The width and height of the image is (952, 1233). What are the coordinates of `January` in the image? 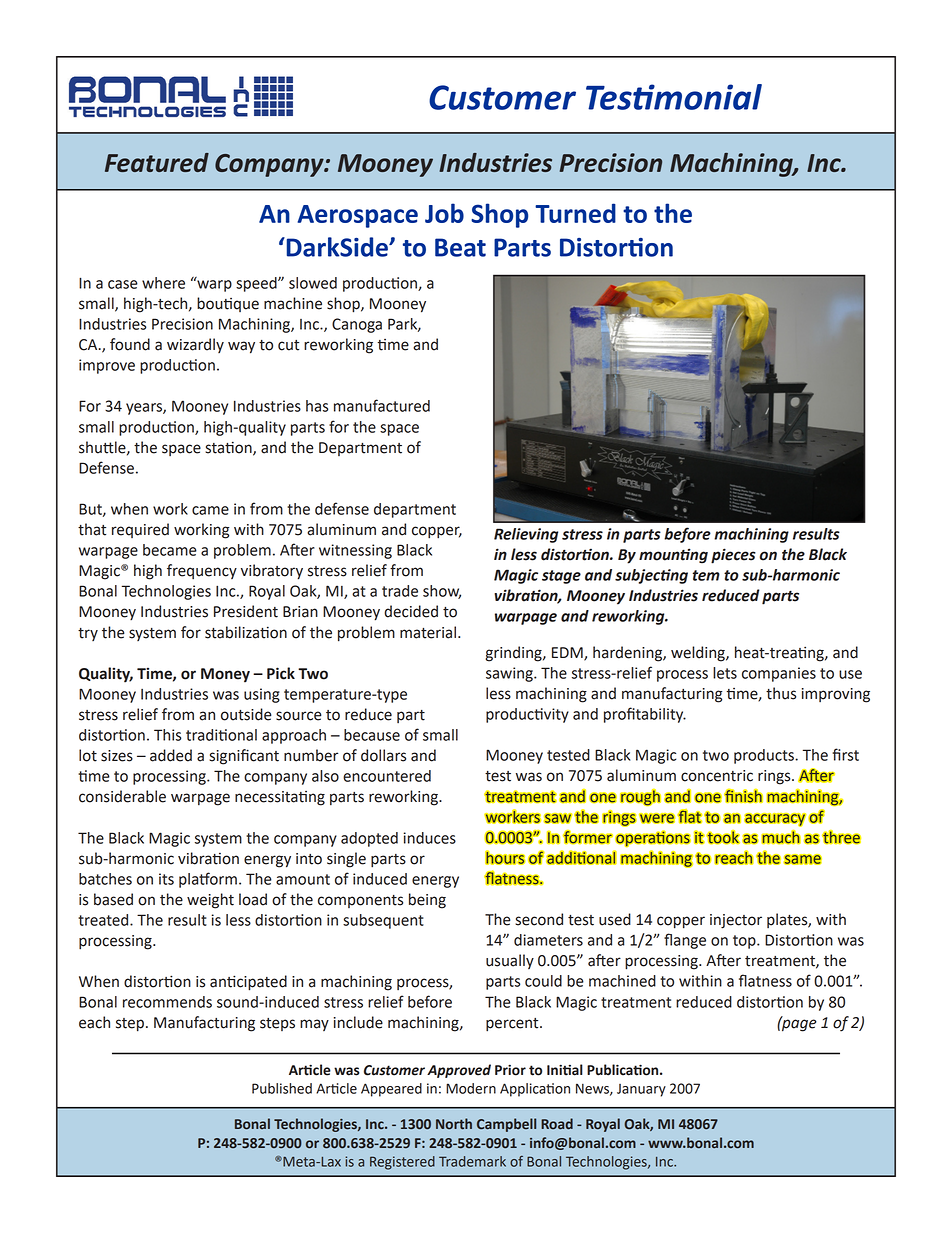 It's located at (641, 1090).
